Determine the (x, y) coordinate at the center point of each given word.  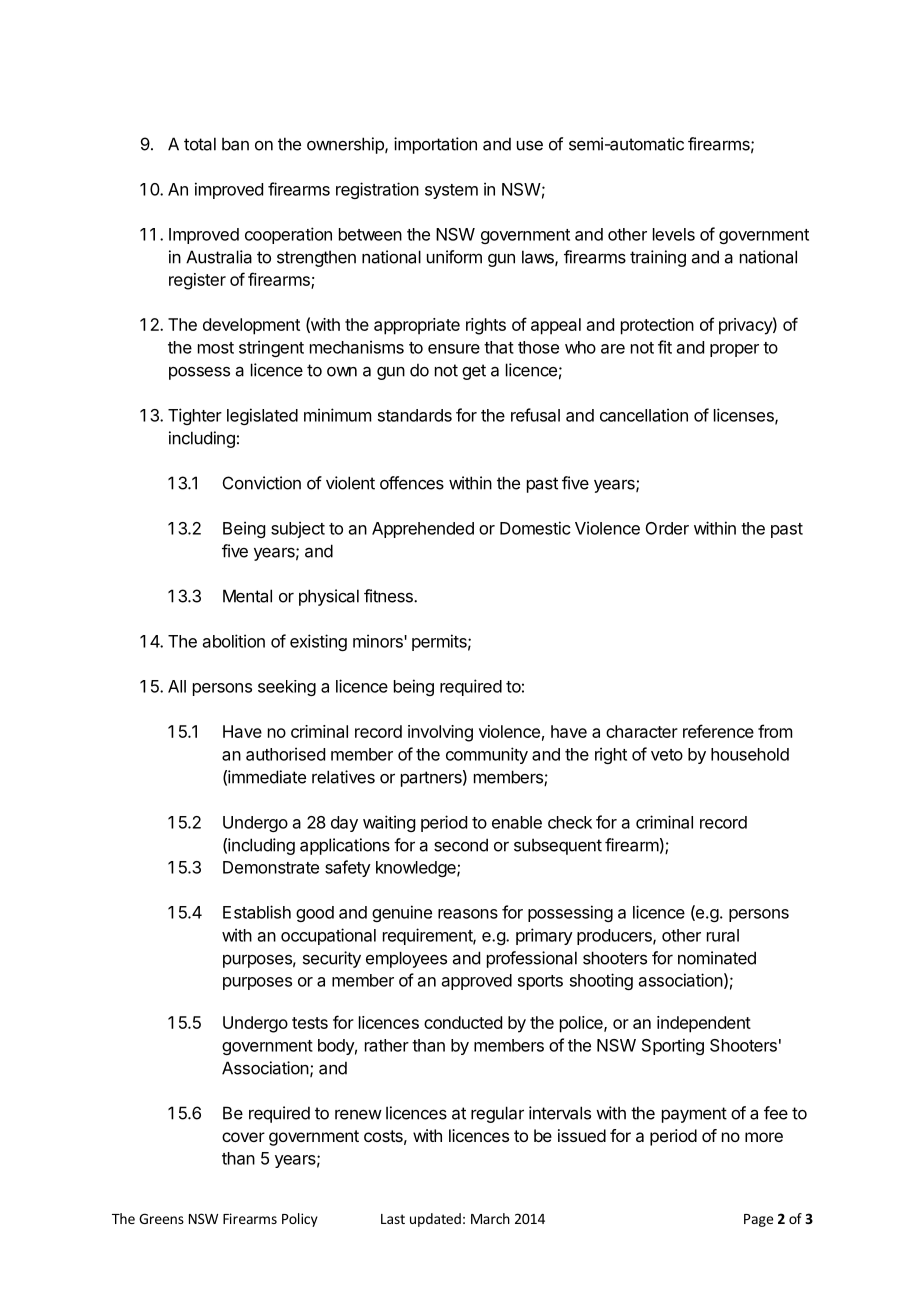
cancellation (644, 415)
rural (723, 935)
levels (674, 234)
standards (415, 415)
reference (718, 731)
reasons (468, 914)
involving (440, 733)
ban (235, 144)
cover (243, 1137)
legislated (262, 416)
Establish (257, 912)
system (451, 191)
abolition (234, 641)
